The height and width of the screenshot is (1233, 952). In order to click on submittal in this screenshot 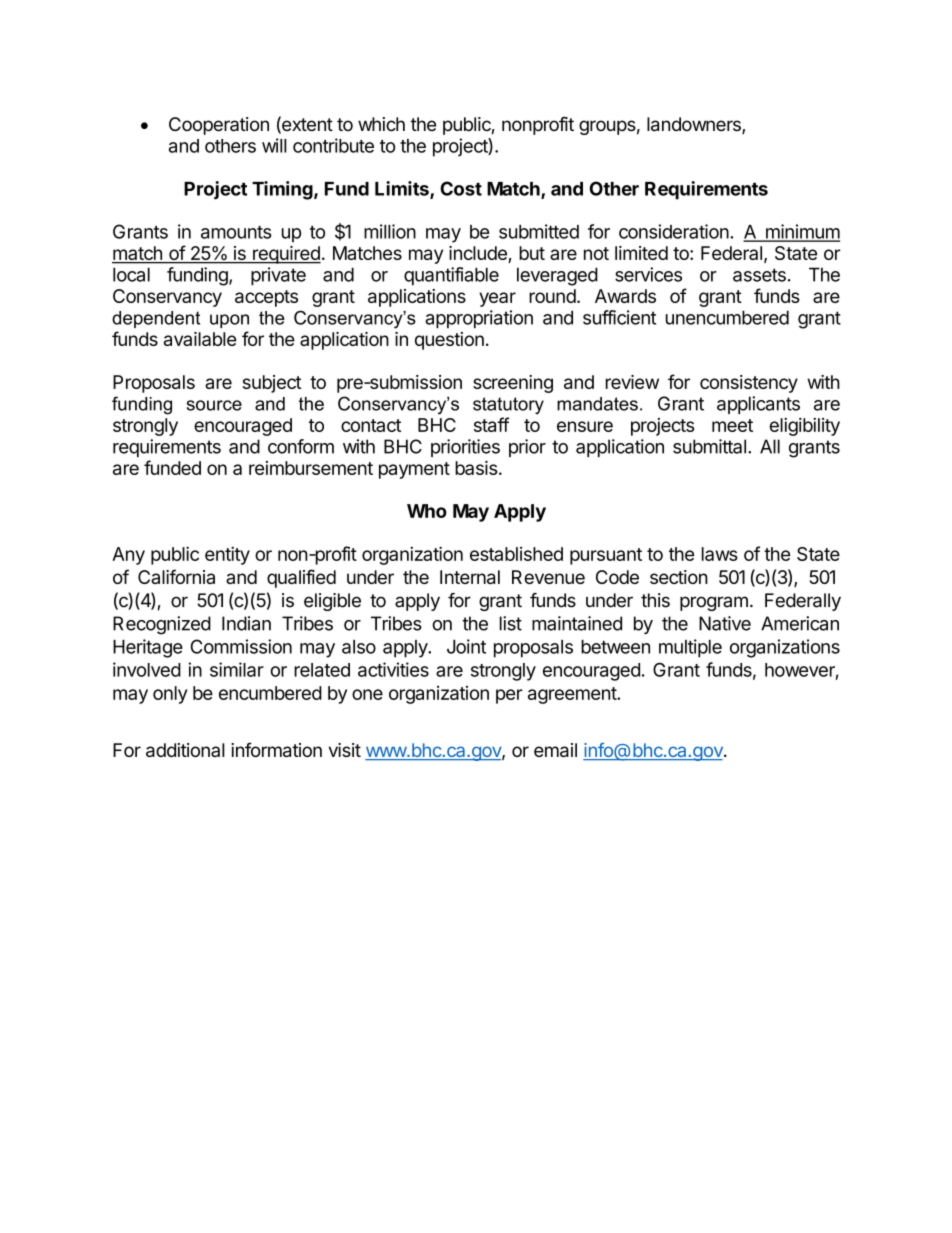, I will do `click(709, 446)`.
